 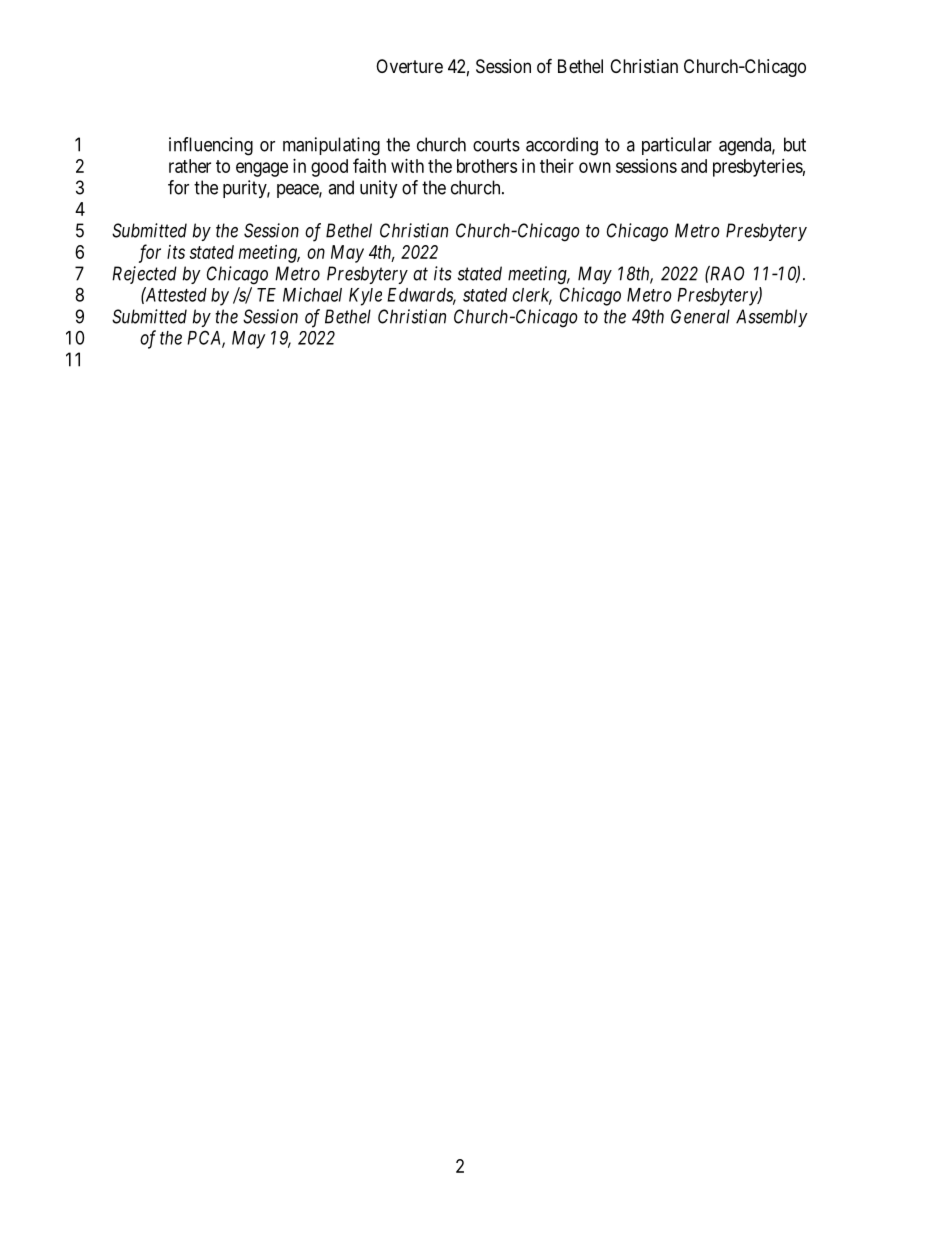 What do you see at coordinates (562, 146) in the screenshot?
I see `according` at bounding box center [562, 146].
